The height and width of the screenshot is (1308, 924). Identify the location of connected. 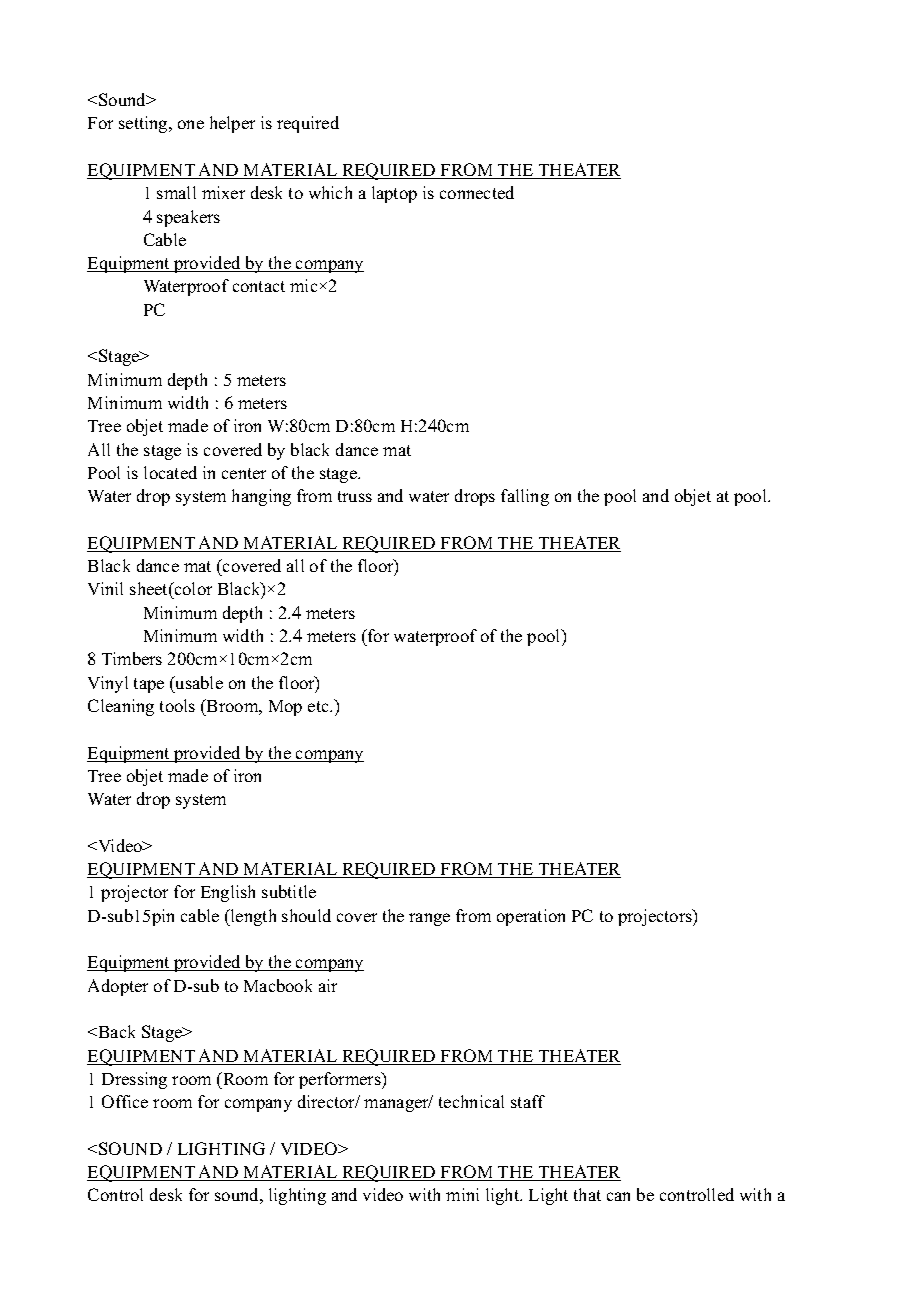
(477, 192).
